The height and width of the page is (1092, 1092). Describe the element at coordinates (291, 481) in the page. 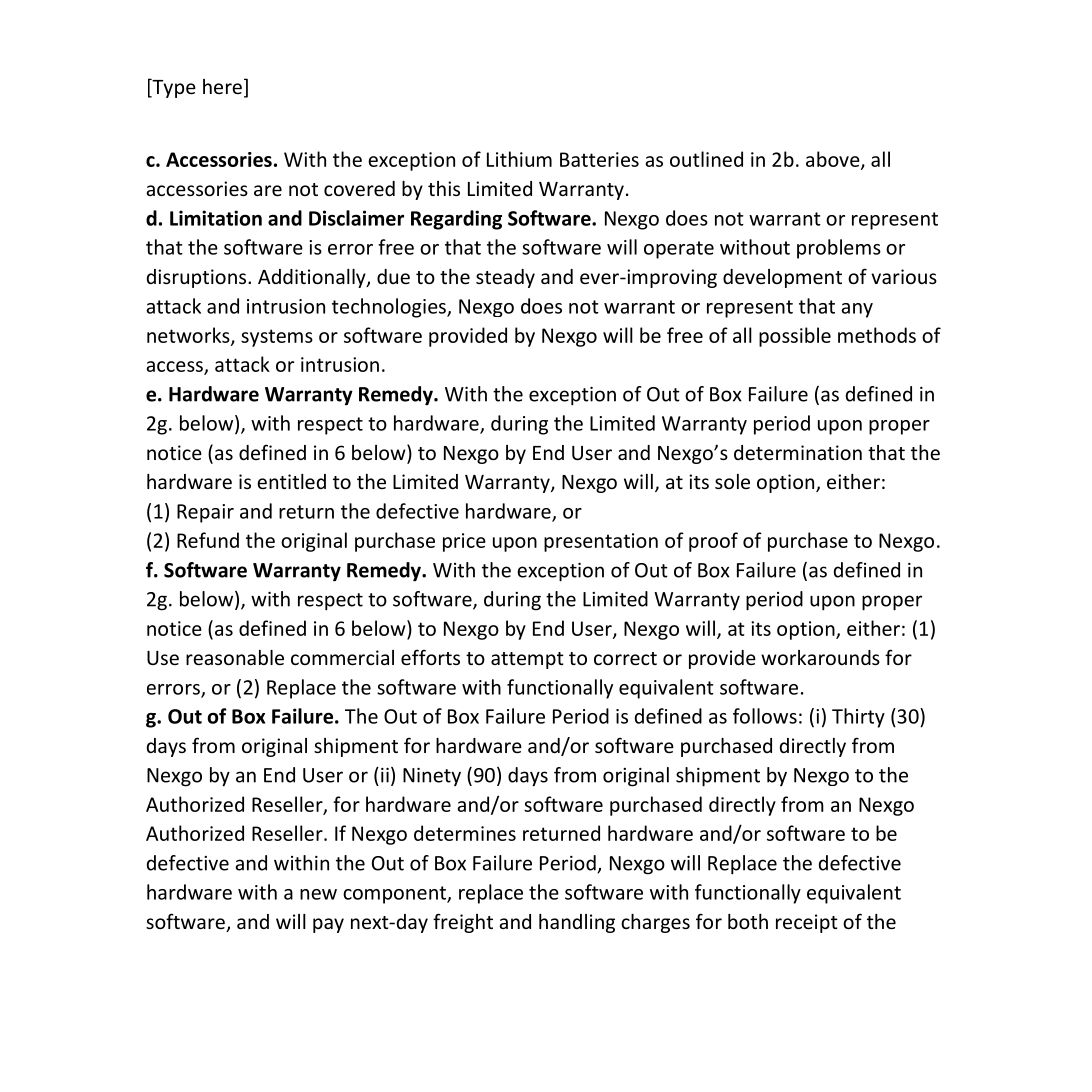

I see `entitled` at that location.
